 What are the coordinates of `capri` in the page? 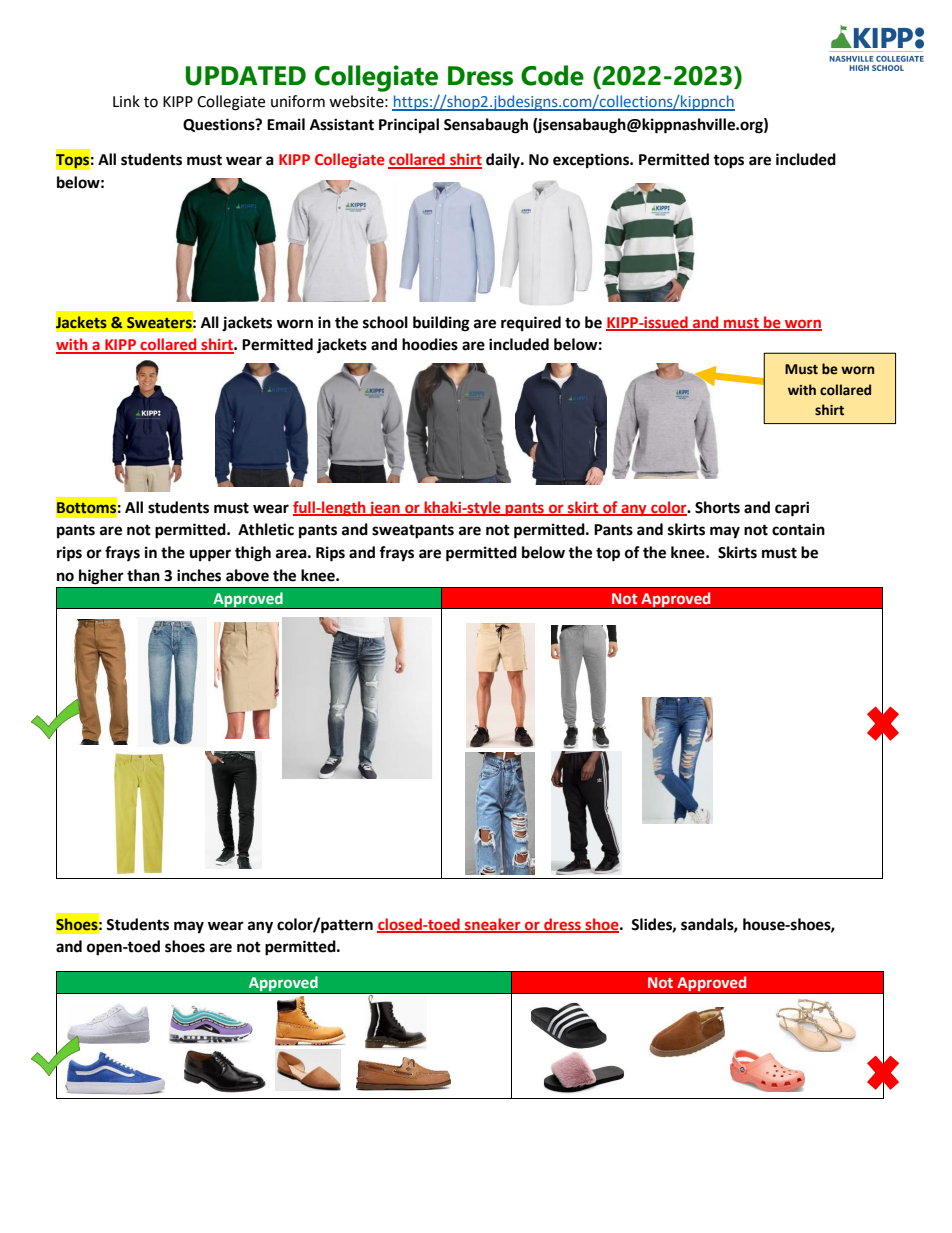 It's located at (792, 509).
